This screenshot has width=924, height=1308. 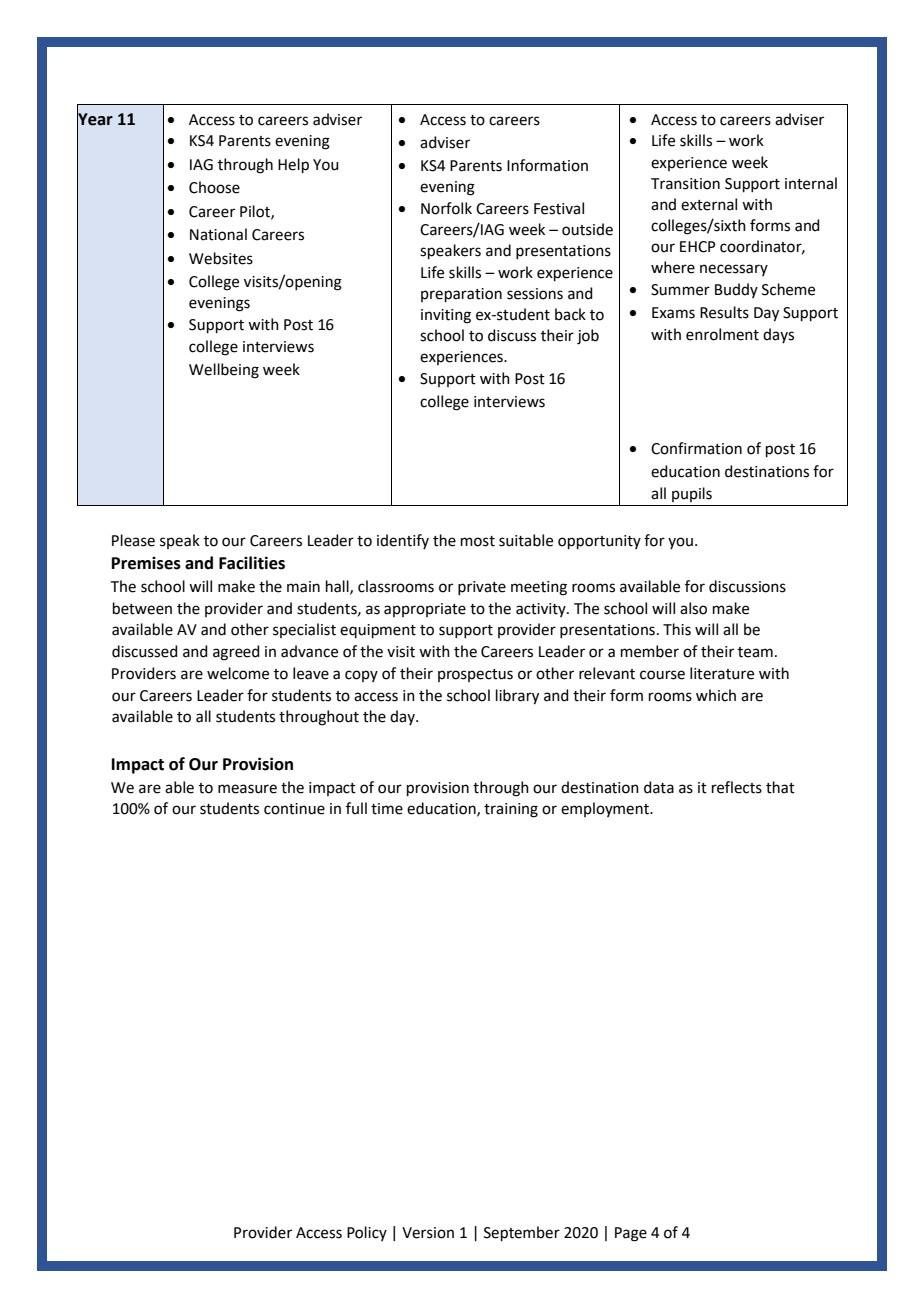 What do you see at coordinates (428, 1233) in the screenshot?
I see `Version` at bounding box center [428, 1233].
